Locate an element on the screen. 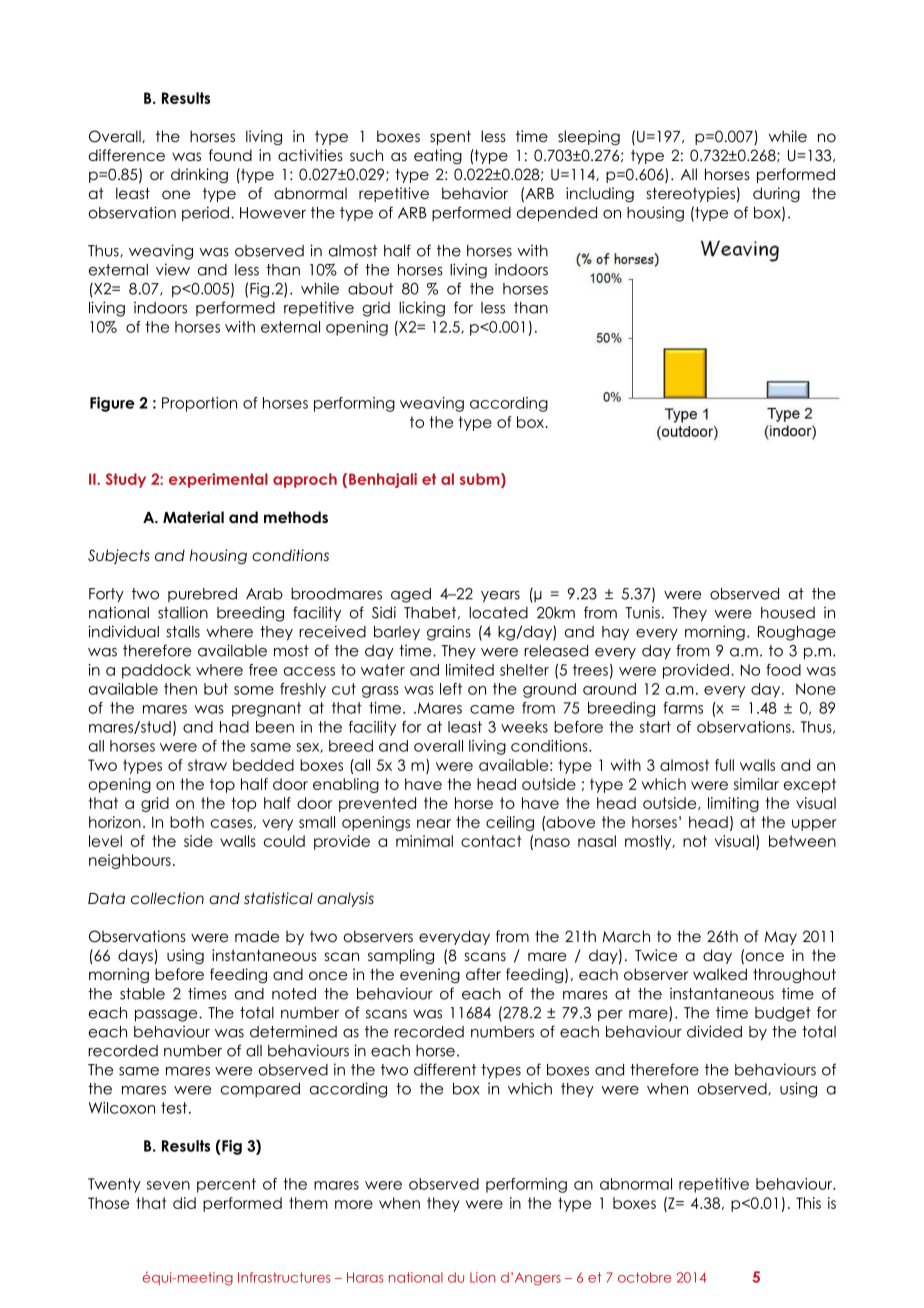  licking is located at coordinates (422, 309).
